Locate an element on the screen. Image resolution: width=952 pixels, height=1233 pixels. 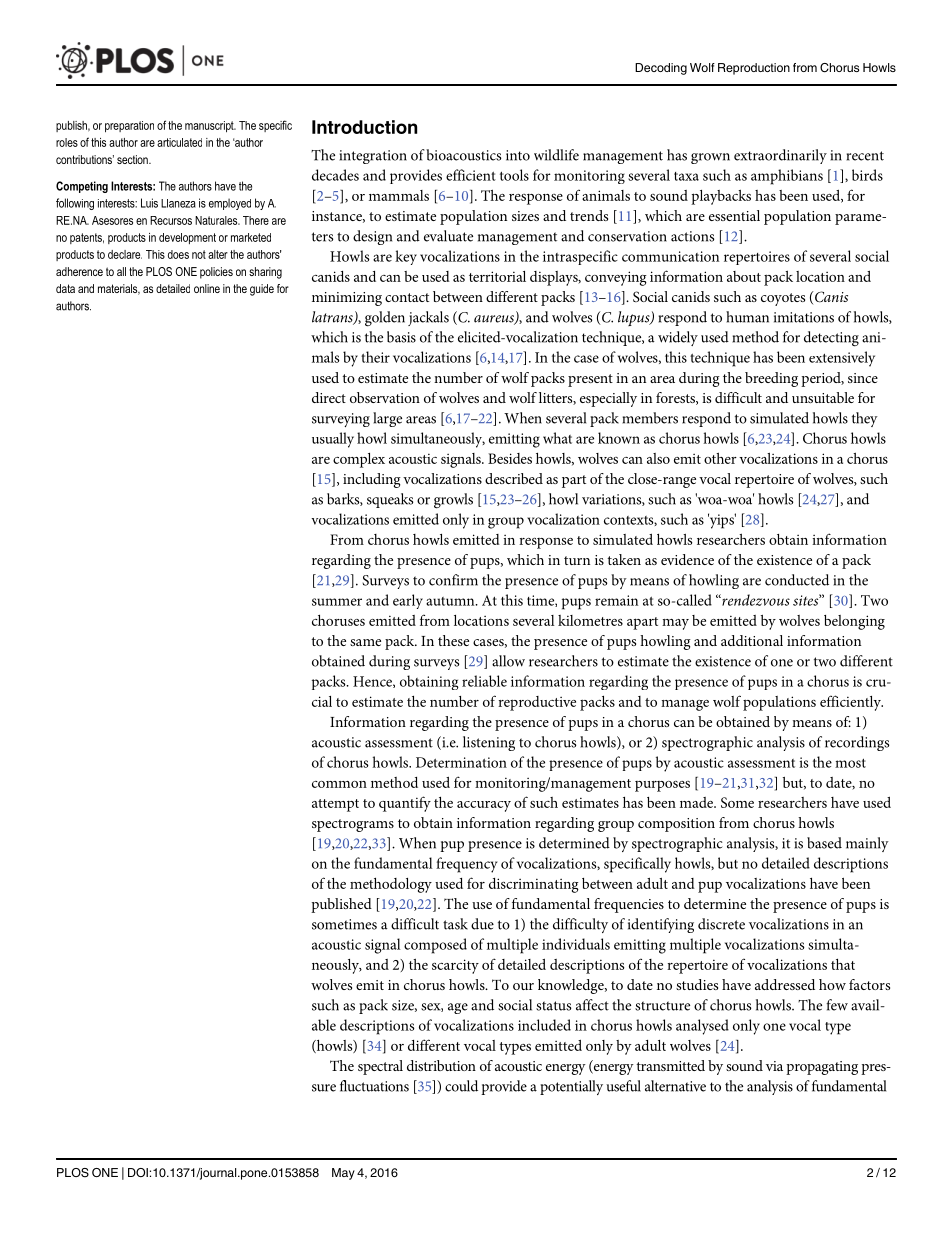
spectral is located at coordinates (380, 1067).
